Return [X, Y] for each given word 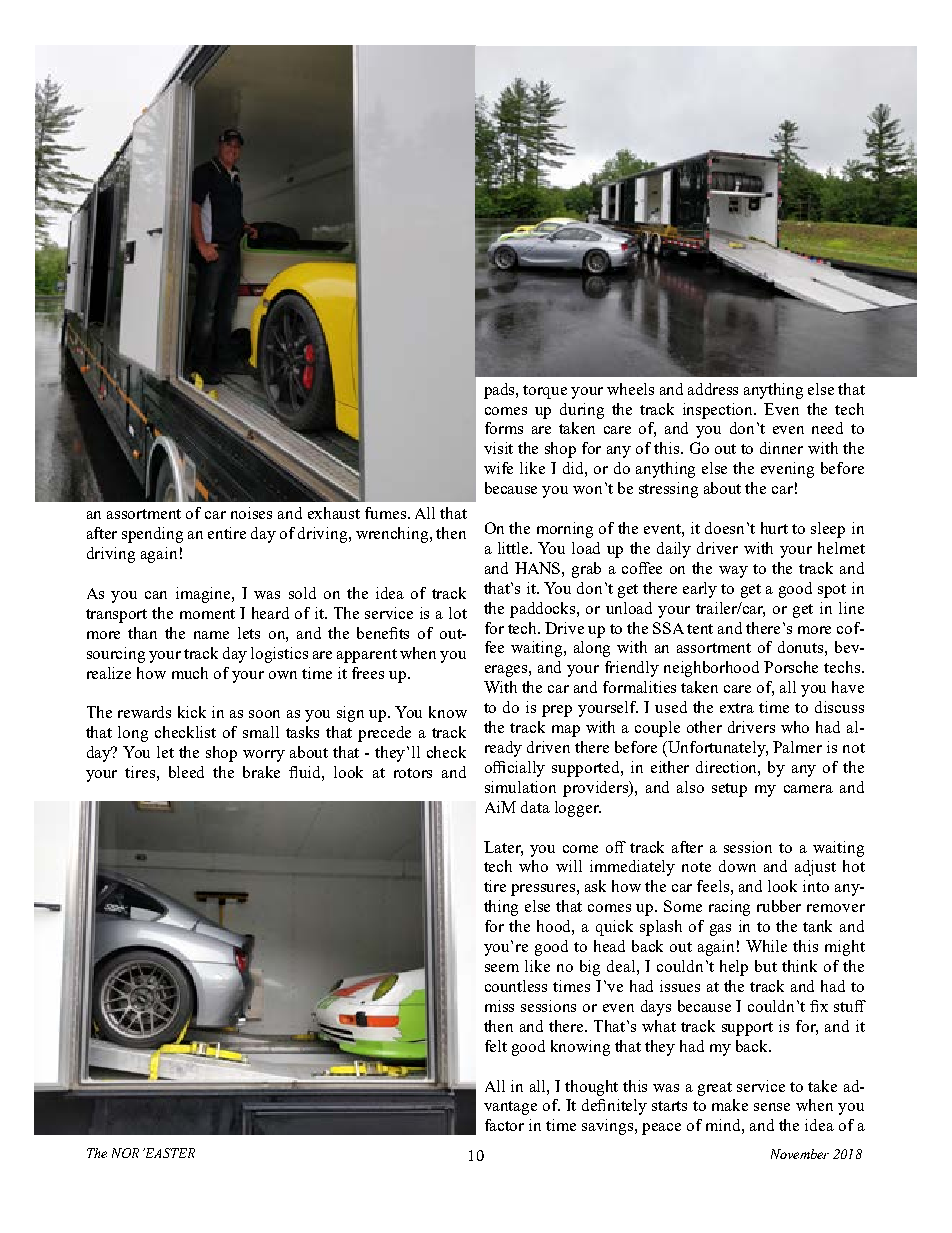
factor [504, 1125]
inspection [719, 411]
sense [772, 1107]
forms [504, 428]
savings [609, 1127]
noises [251, 513]
